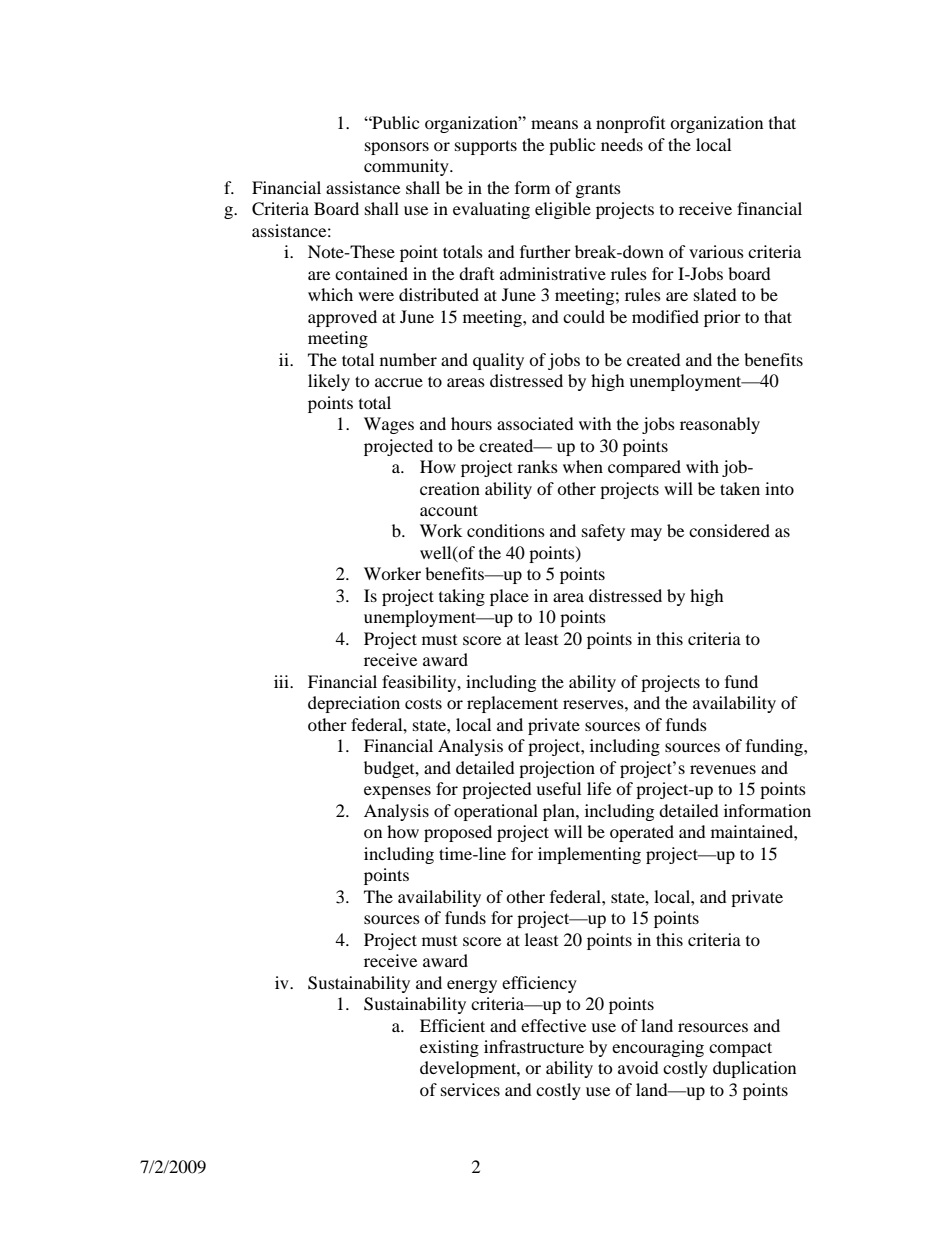 This image has height=1233, width=952. I want to click on existing, so click(449, 1048).
